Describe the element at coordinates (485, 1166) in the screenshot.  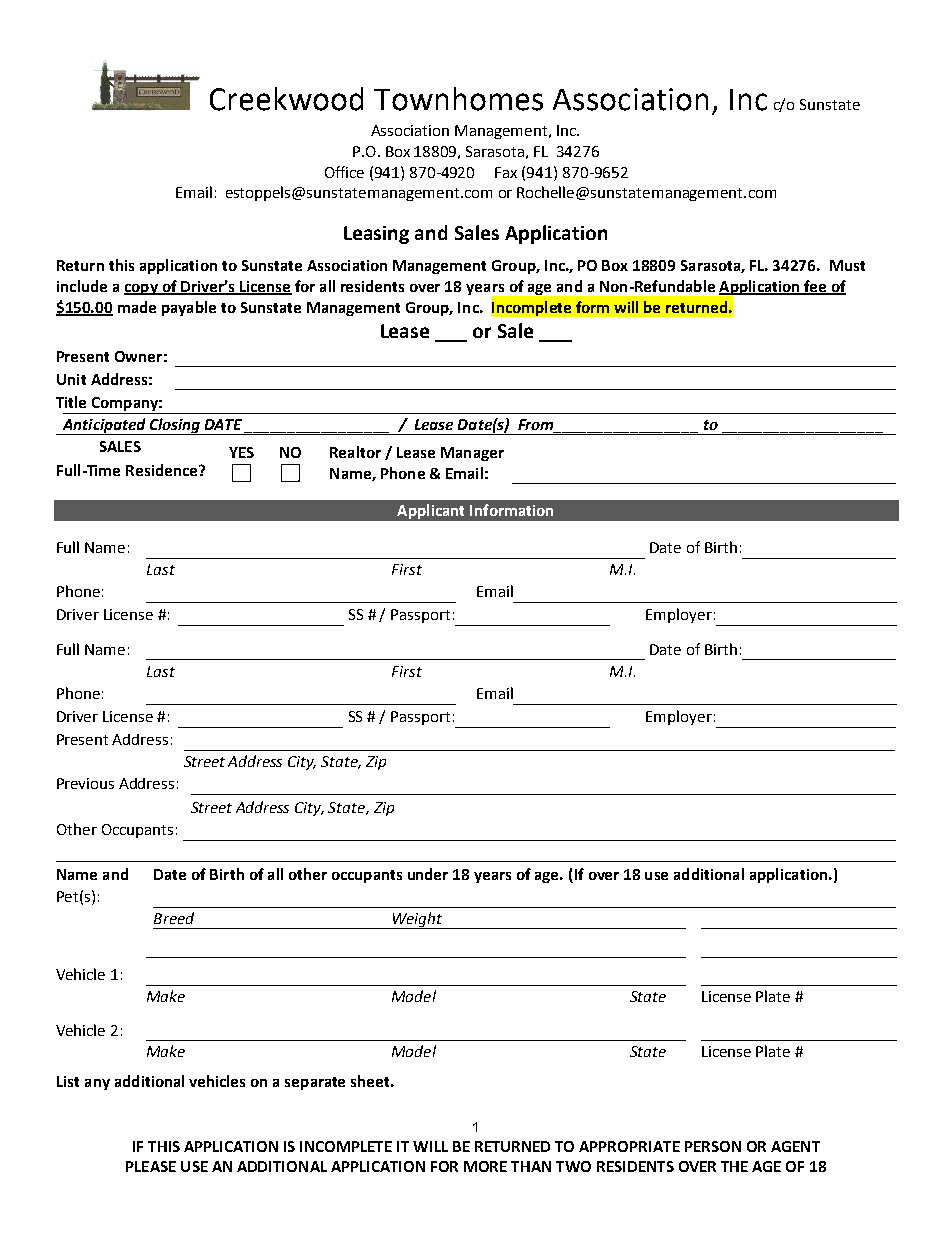
I see `MORE` at that location.
